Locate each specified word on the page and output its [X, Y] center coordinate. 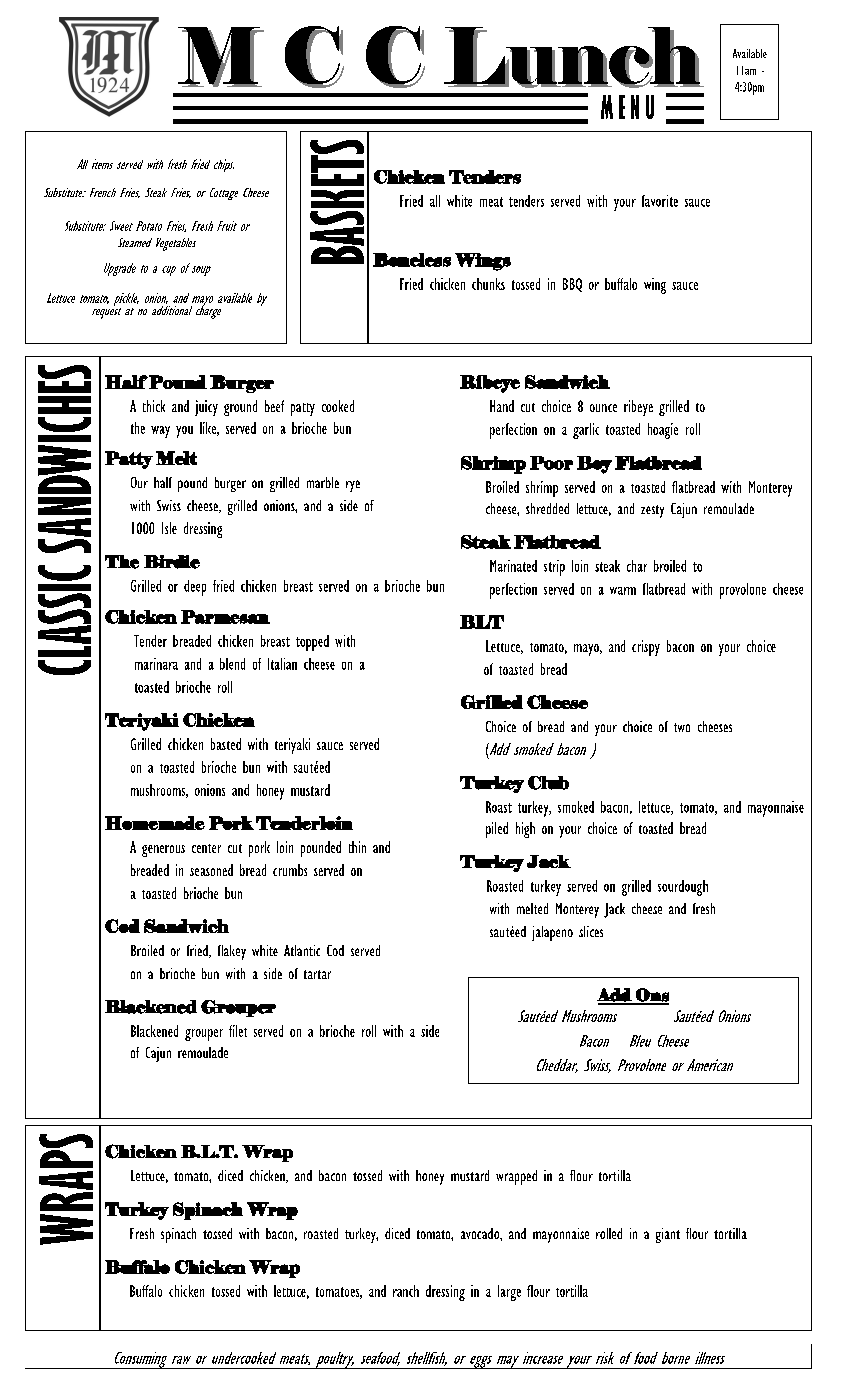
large [509, 1293]
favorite [660, 201]
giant [668, 1235]
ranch [406, 1291]
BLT [482, 622]
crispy [646, 648]
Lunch [575, 58]
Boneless [412, 260]
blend [232, 664]
